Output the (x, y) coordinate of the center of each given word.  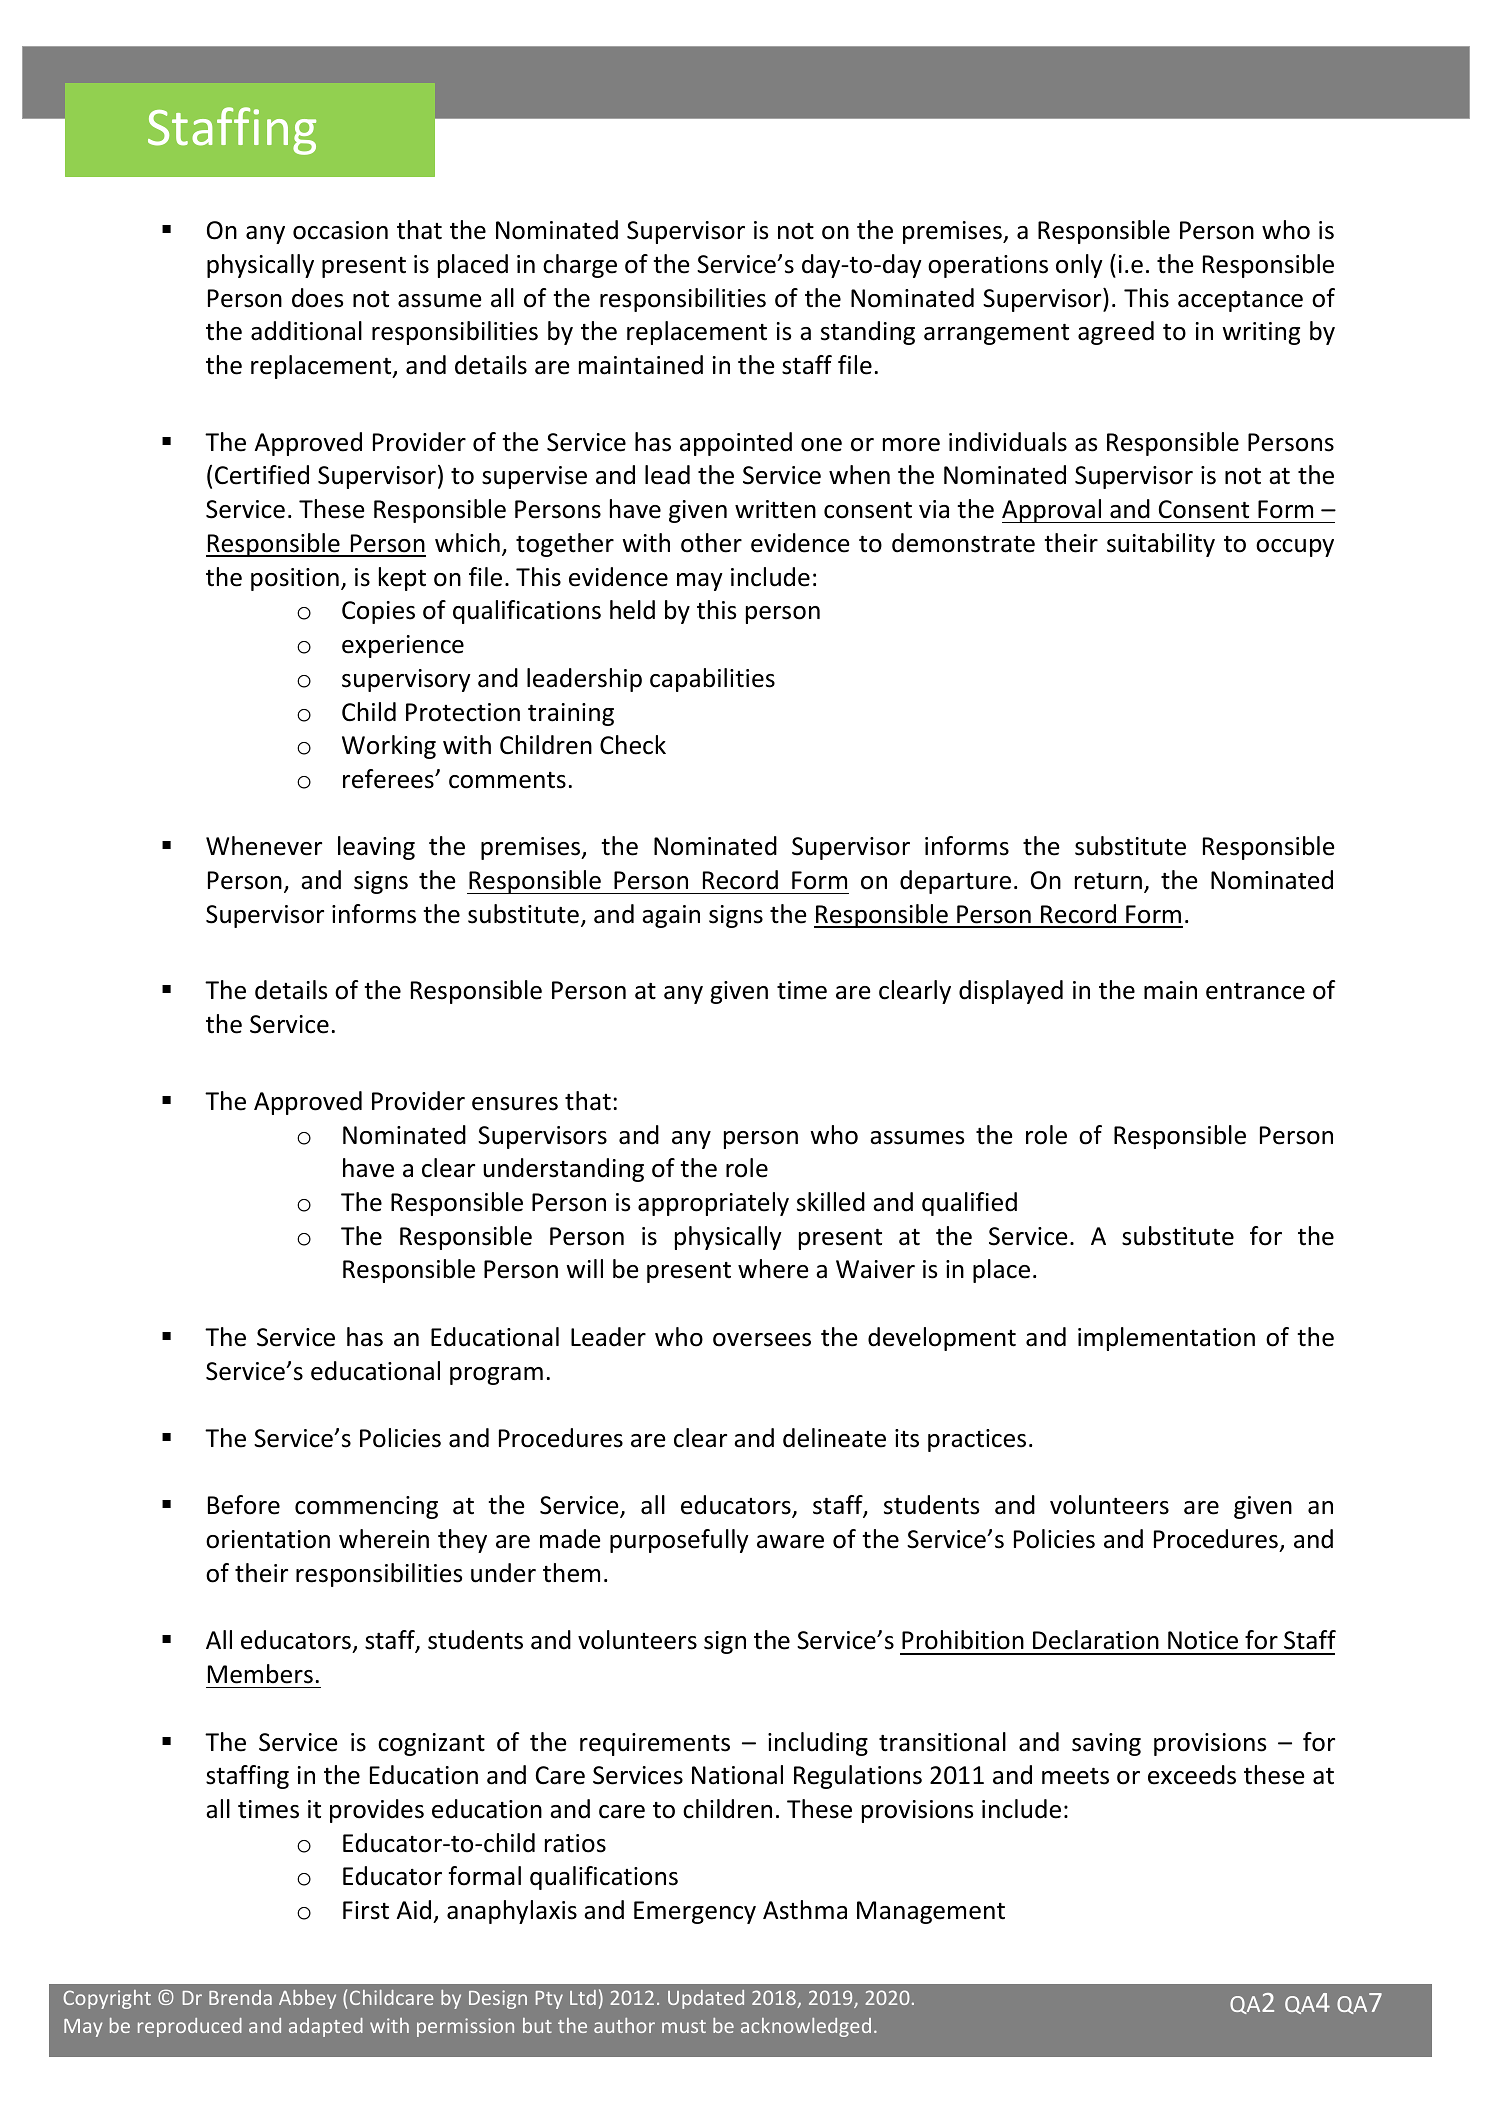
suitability (1161, 545)
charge (580, 266)
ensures (515, 1104)
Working (389, 747)
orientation (268, 1539)
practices (977, 1440)
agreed (1116, 333)
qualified (969, 1204)
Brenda (240, 1997)
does (317, 298)
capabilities (712, 680)
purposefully (679, 1541)
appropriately (713, 1204)
